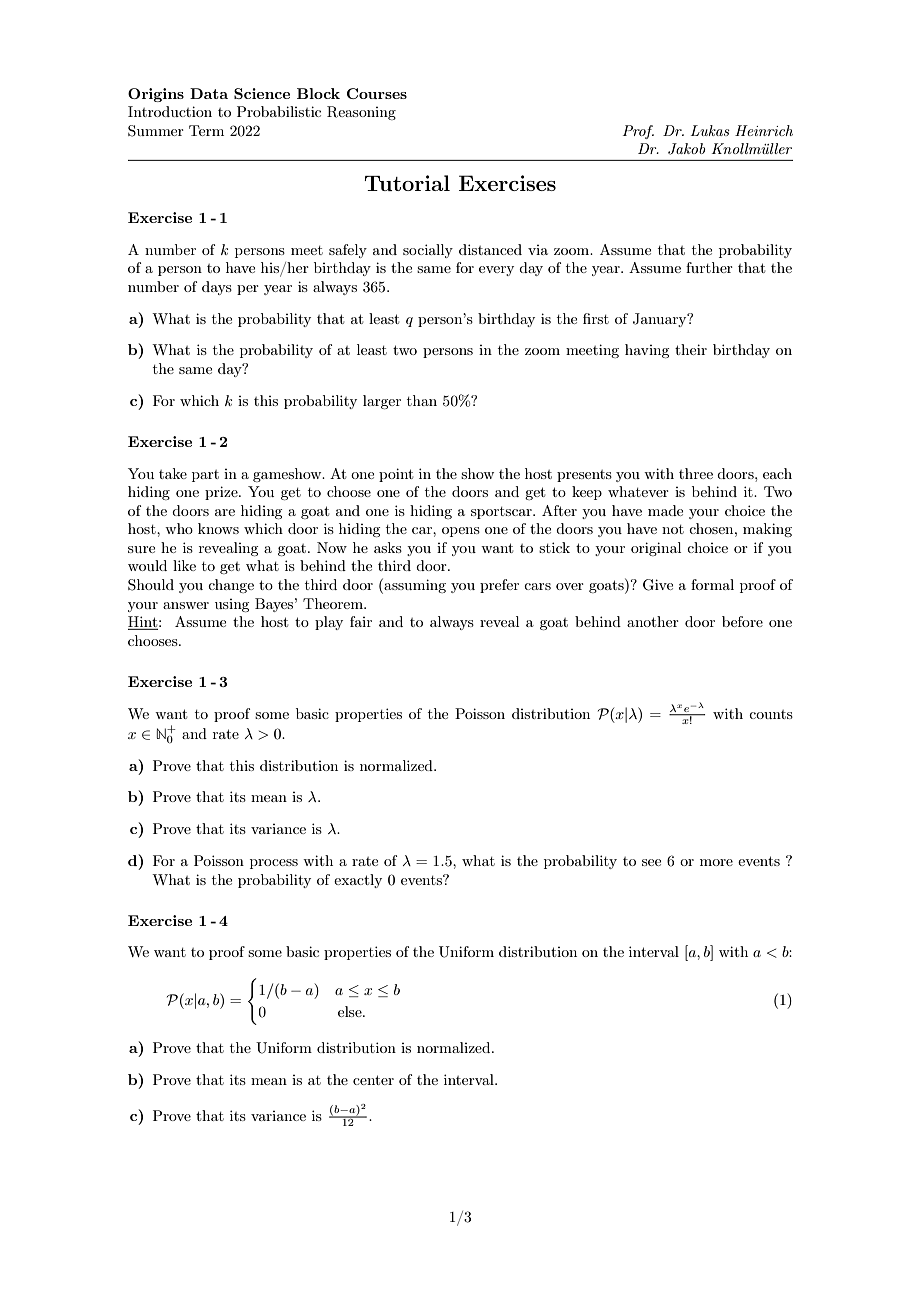  Describe the element at coordinates (274, 864) in the screenshot. I see `process` at that location.
